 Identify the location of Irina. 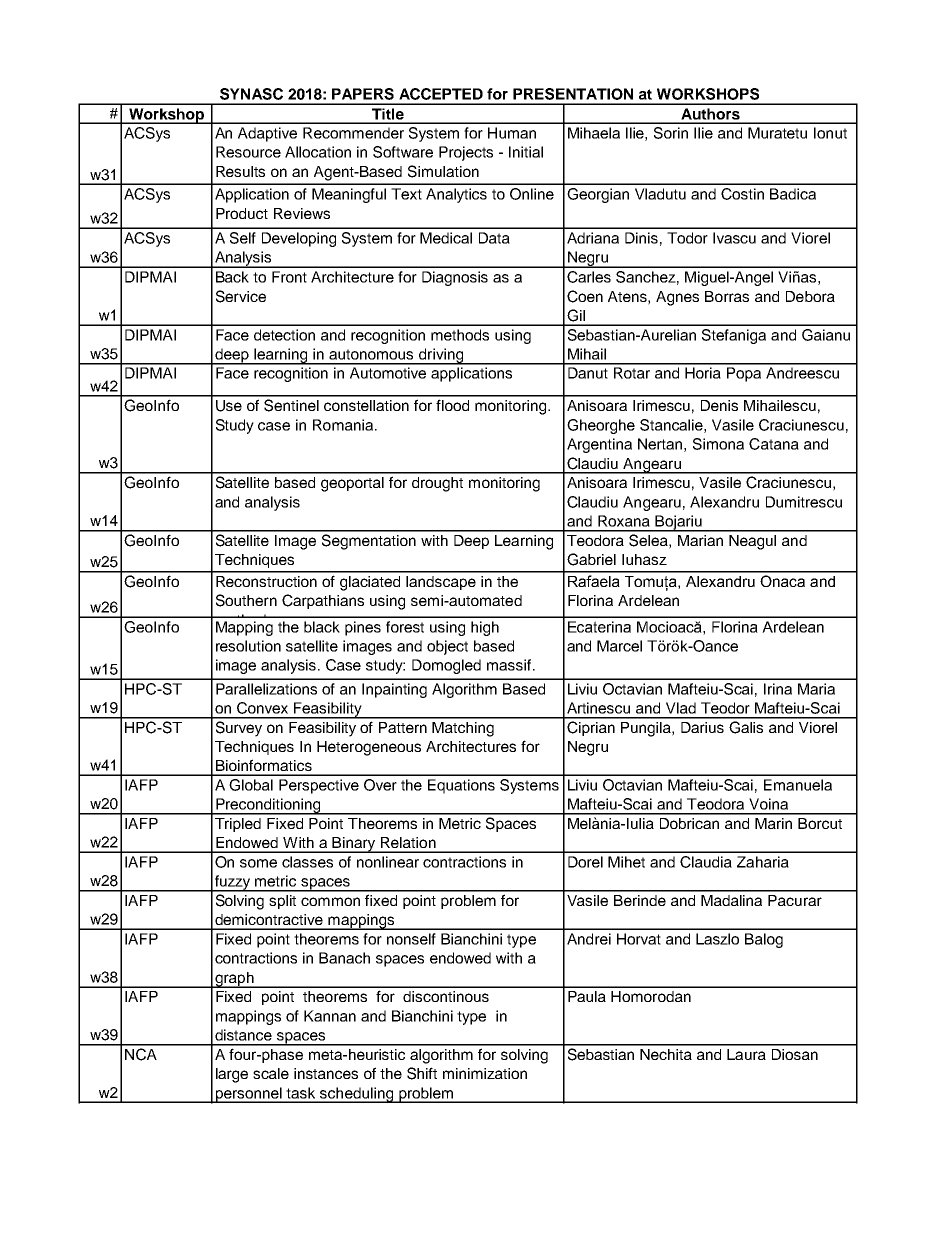
(778, 689).
